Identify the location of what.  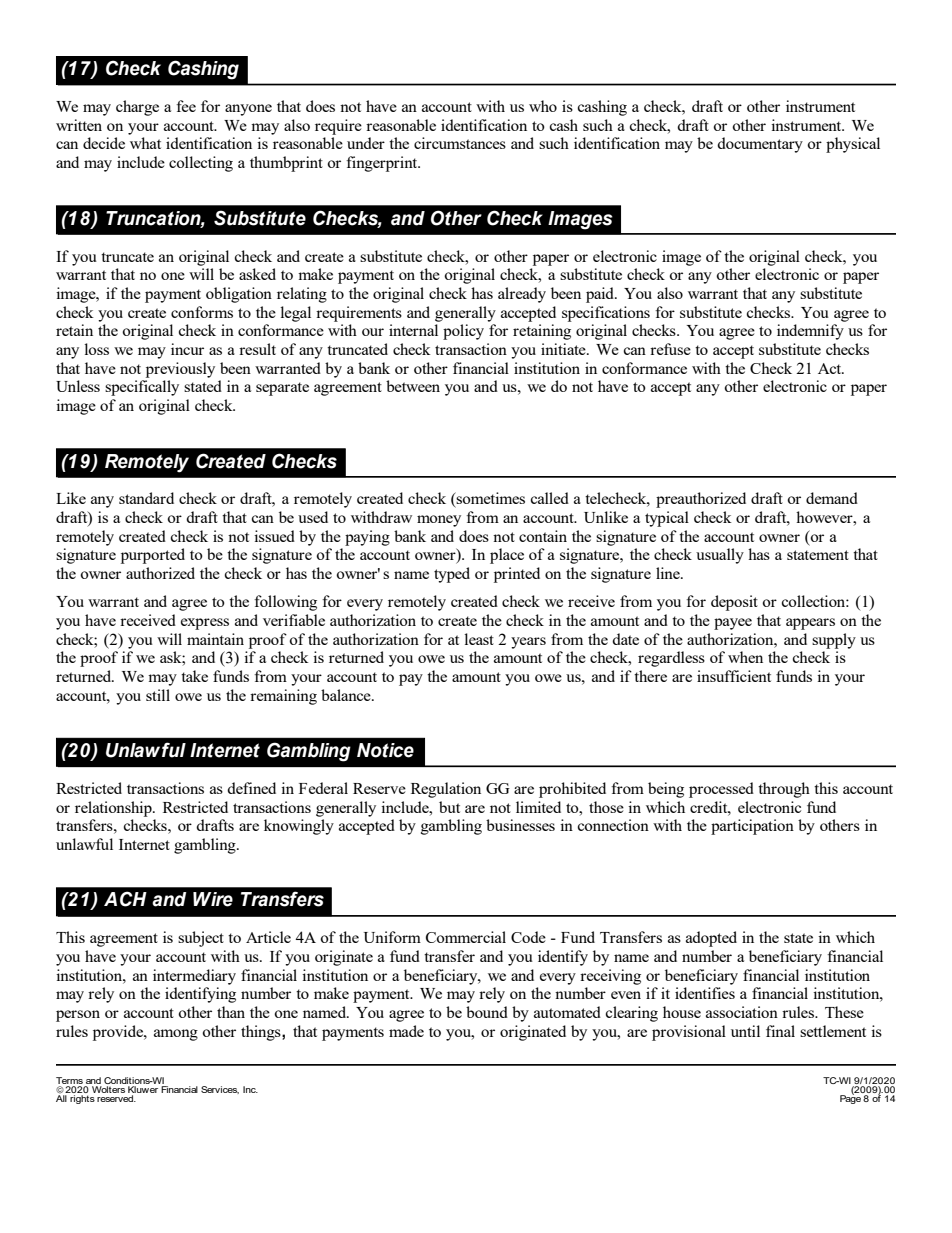
(145, 143).
